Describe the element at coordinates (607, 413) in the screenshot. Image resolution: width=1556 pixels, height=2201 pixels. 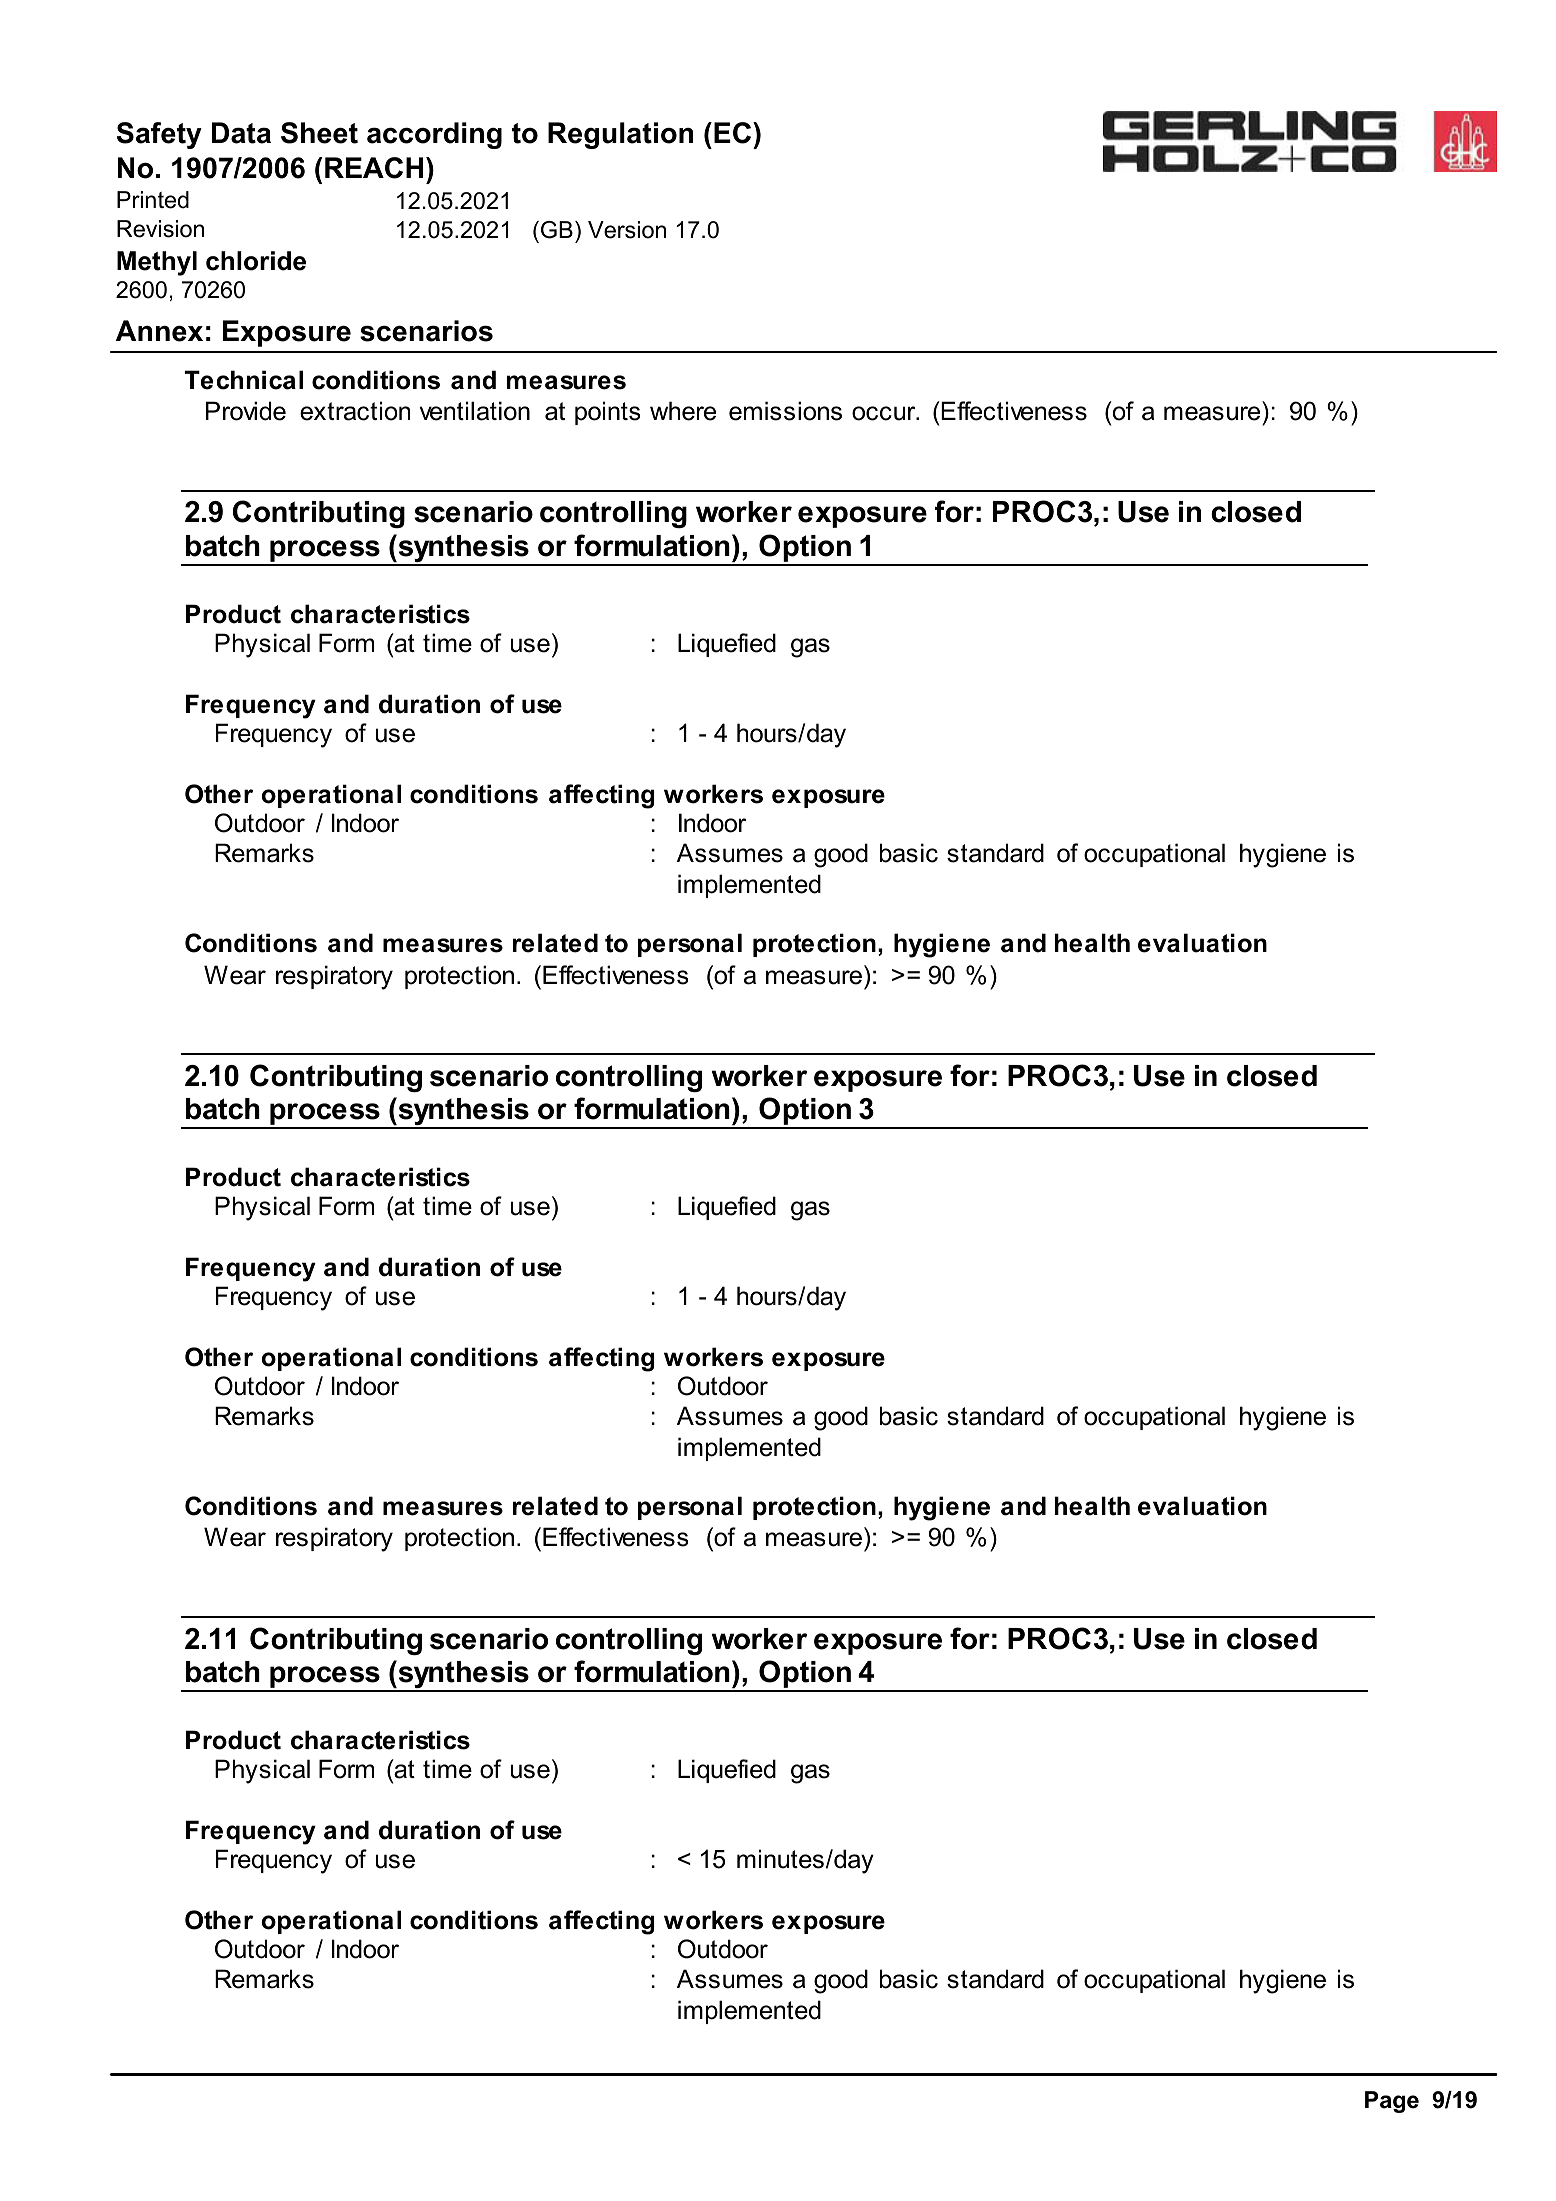
I see `points` at that location.
